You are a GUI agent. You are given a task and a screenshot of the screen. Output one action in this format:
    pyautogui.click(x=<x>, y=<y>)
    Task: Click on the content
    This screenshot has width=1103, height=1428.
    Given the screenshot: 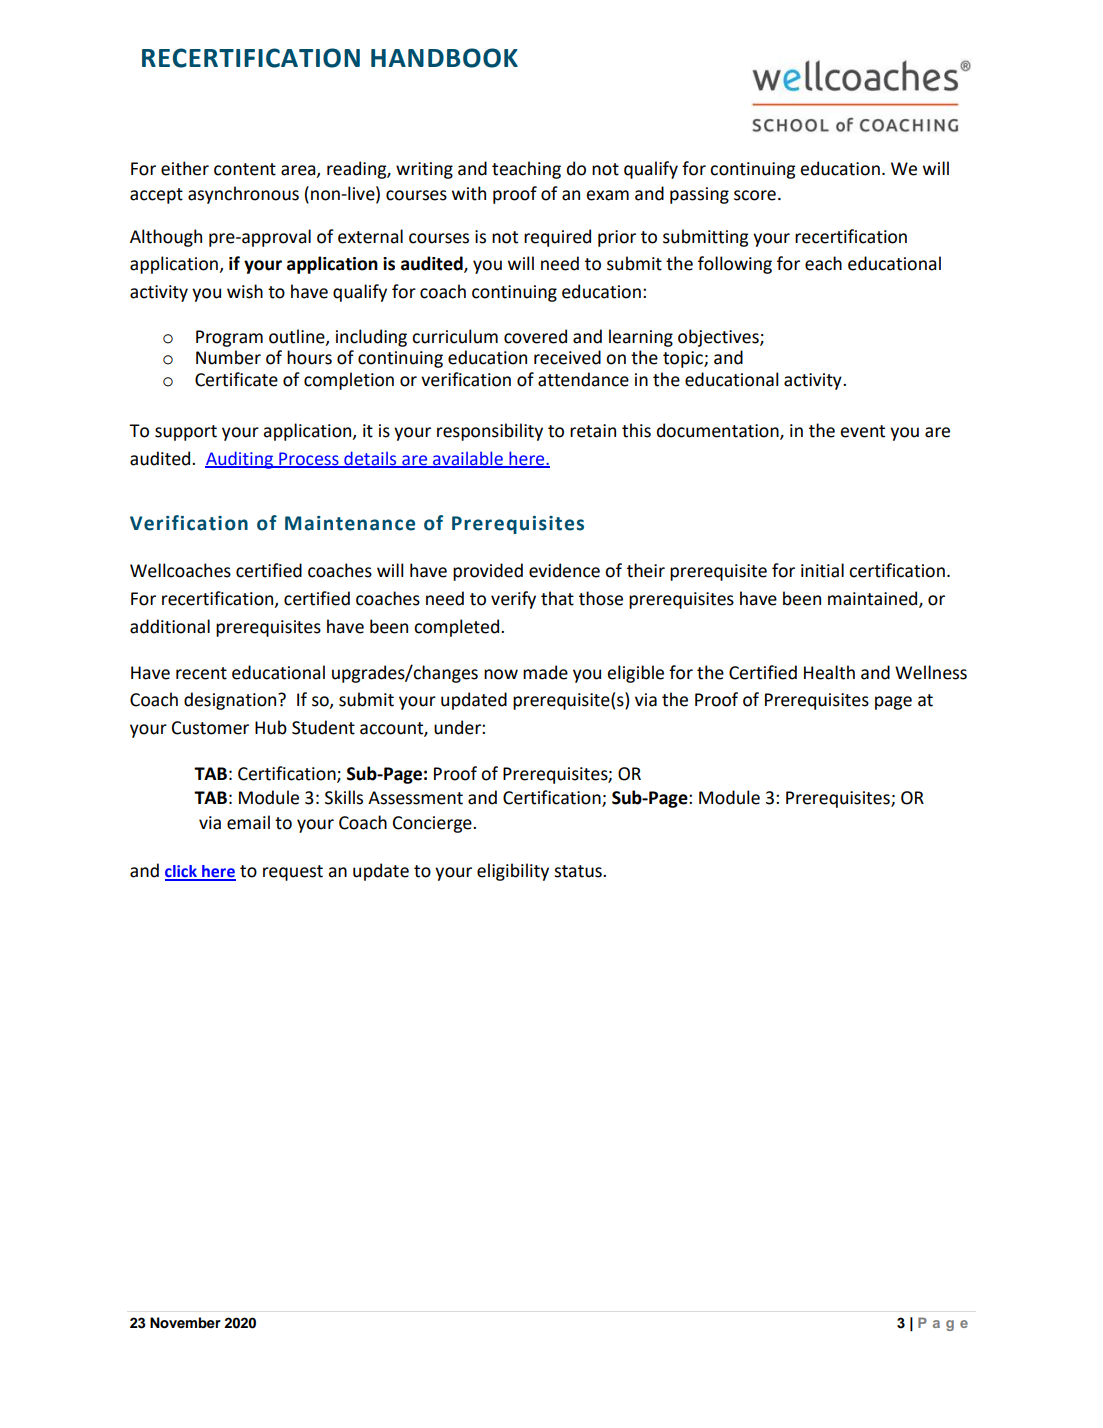 What is the action you would take?
    pyautogui.click(x=245, y=169)
